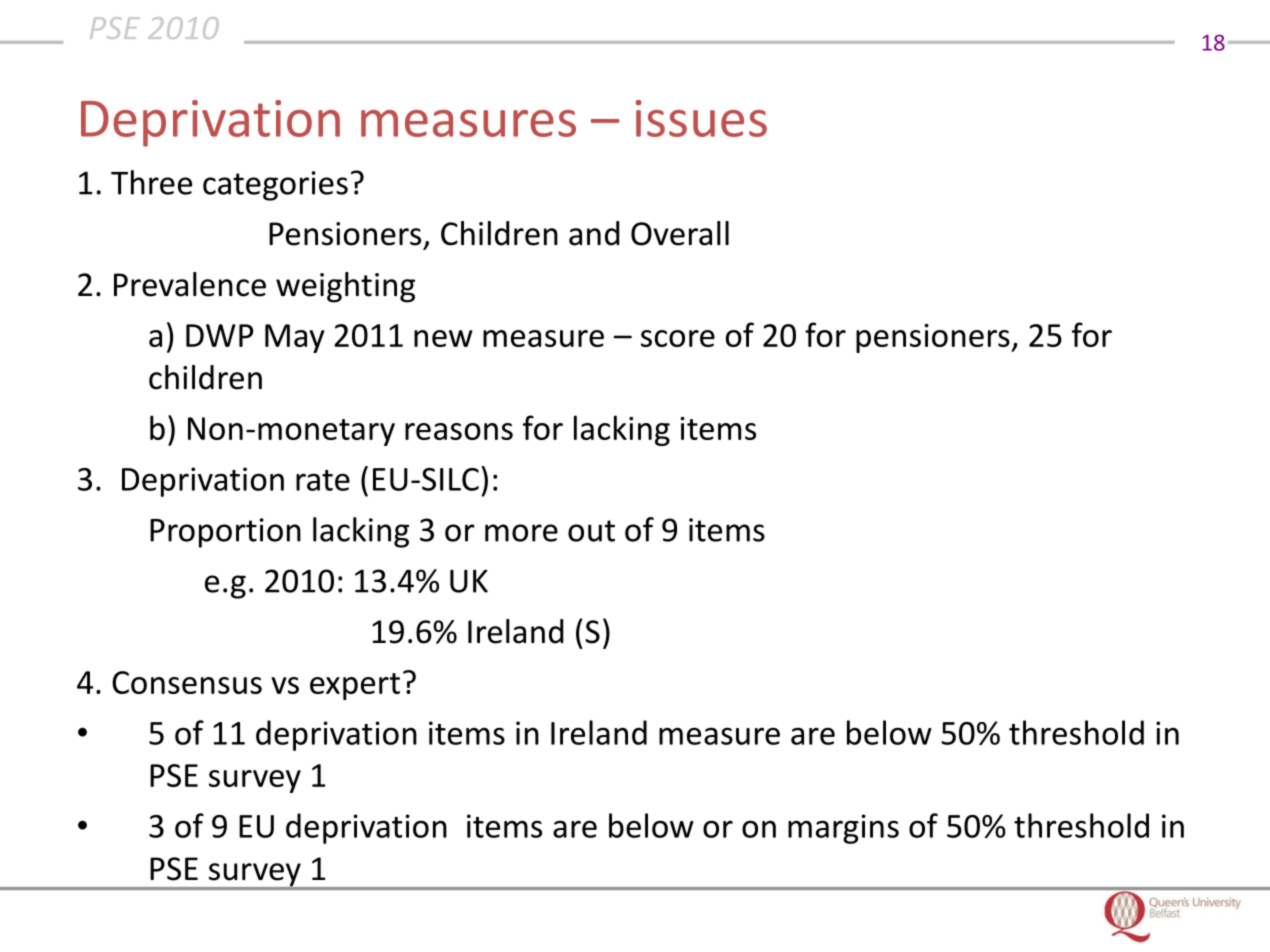 The height and width of the page is (952, 1270). What do you see at coordinates (521, 533) in the page?
I see `more` at bounding box center [521, 533].
